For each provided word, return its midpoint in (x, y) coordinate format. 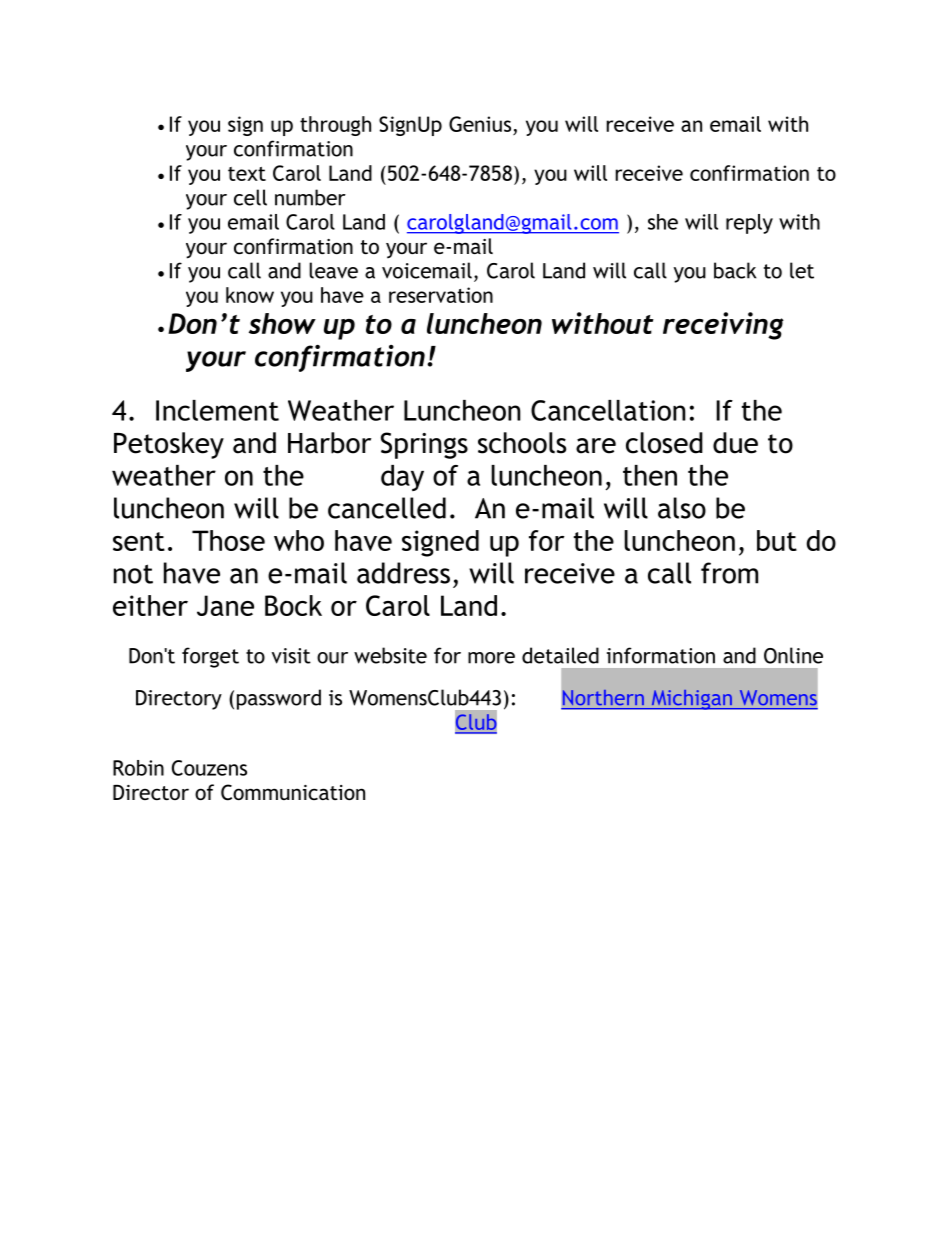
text (247, 174)
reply (749, 224)
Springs (424, 445)
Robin (138, 768)
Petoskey (169, 445)
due (735, 443)
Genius (480, 124)
